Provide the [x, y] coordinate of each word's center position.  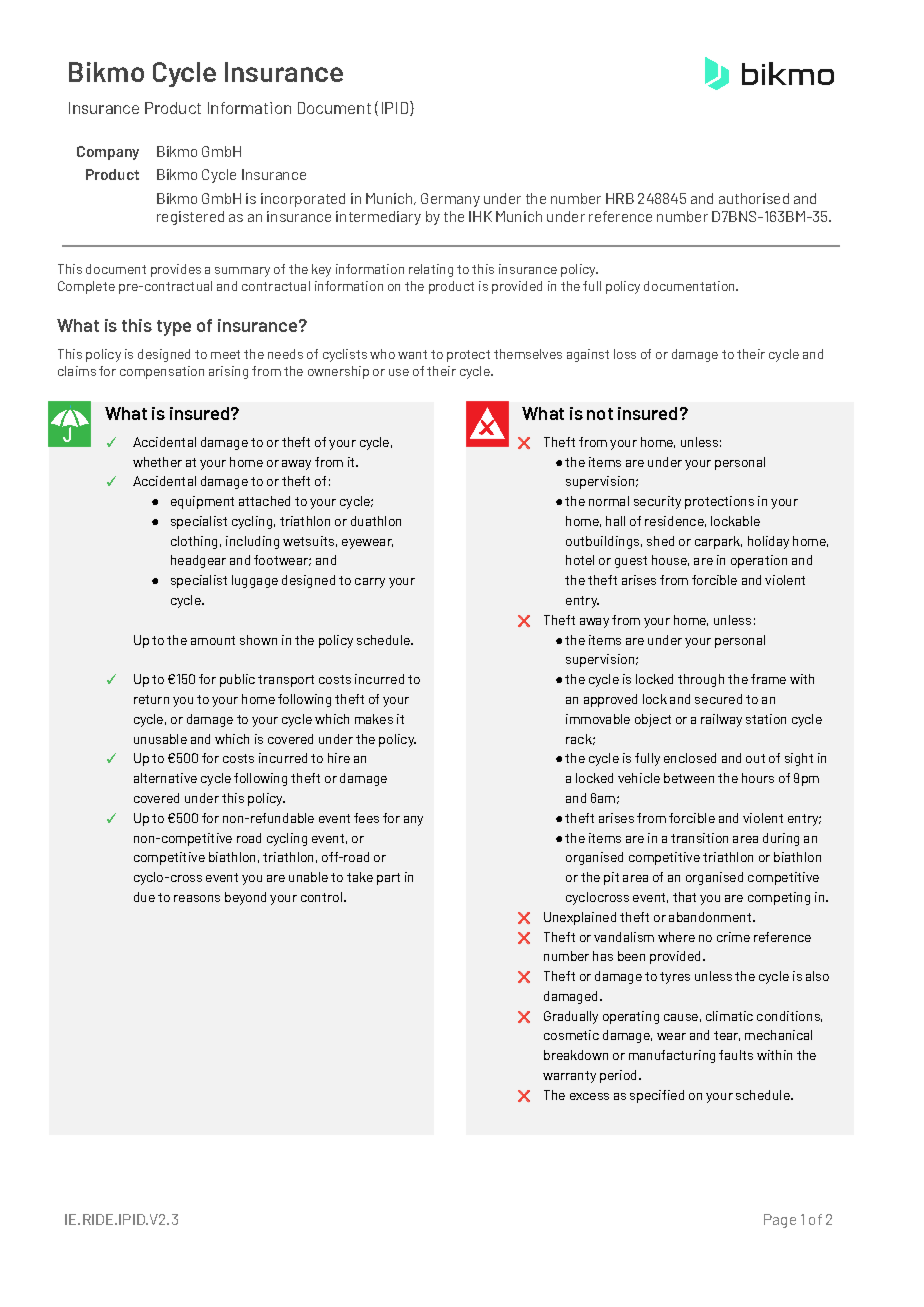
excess [589, 1096]
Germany [450, 200]
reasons [197, 898]
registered [190, 218]
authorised [754, 198]
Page [780, 1221]
